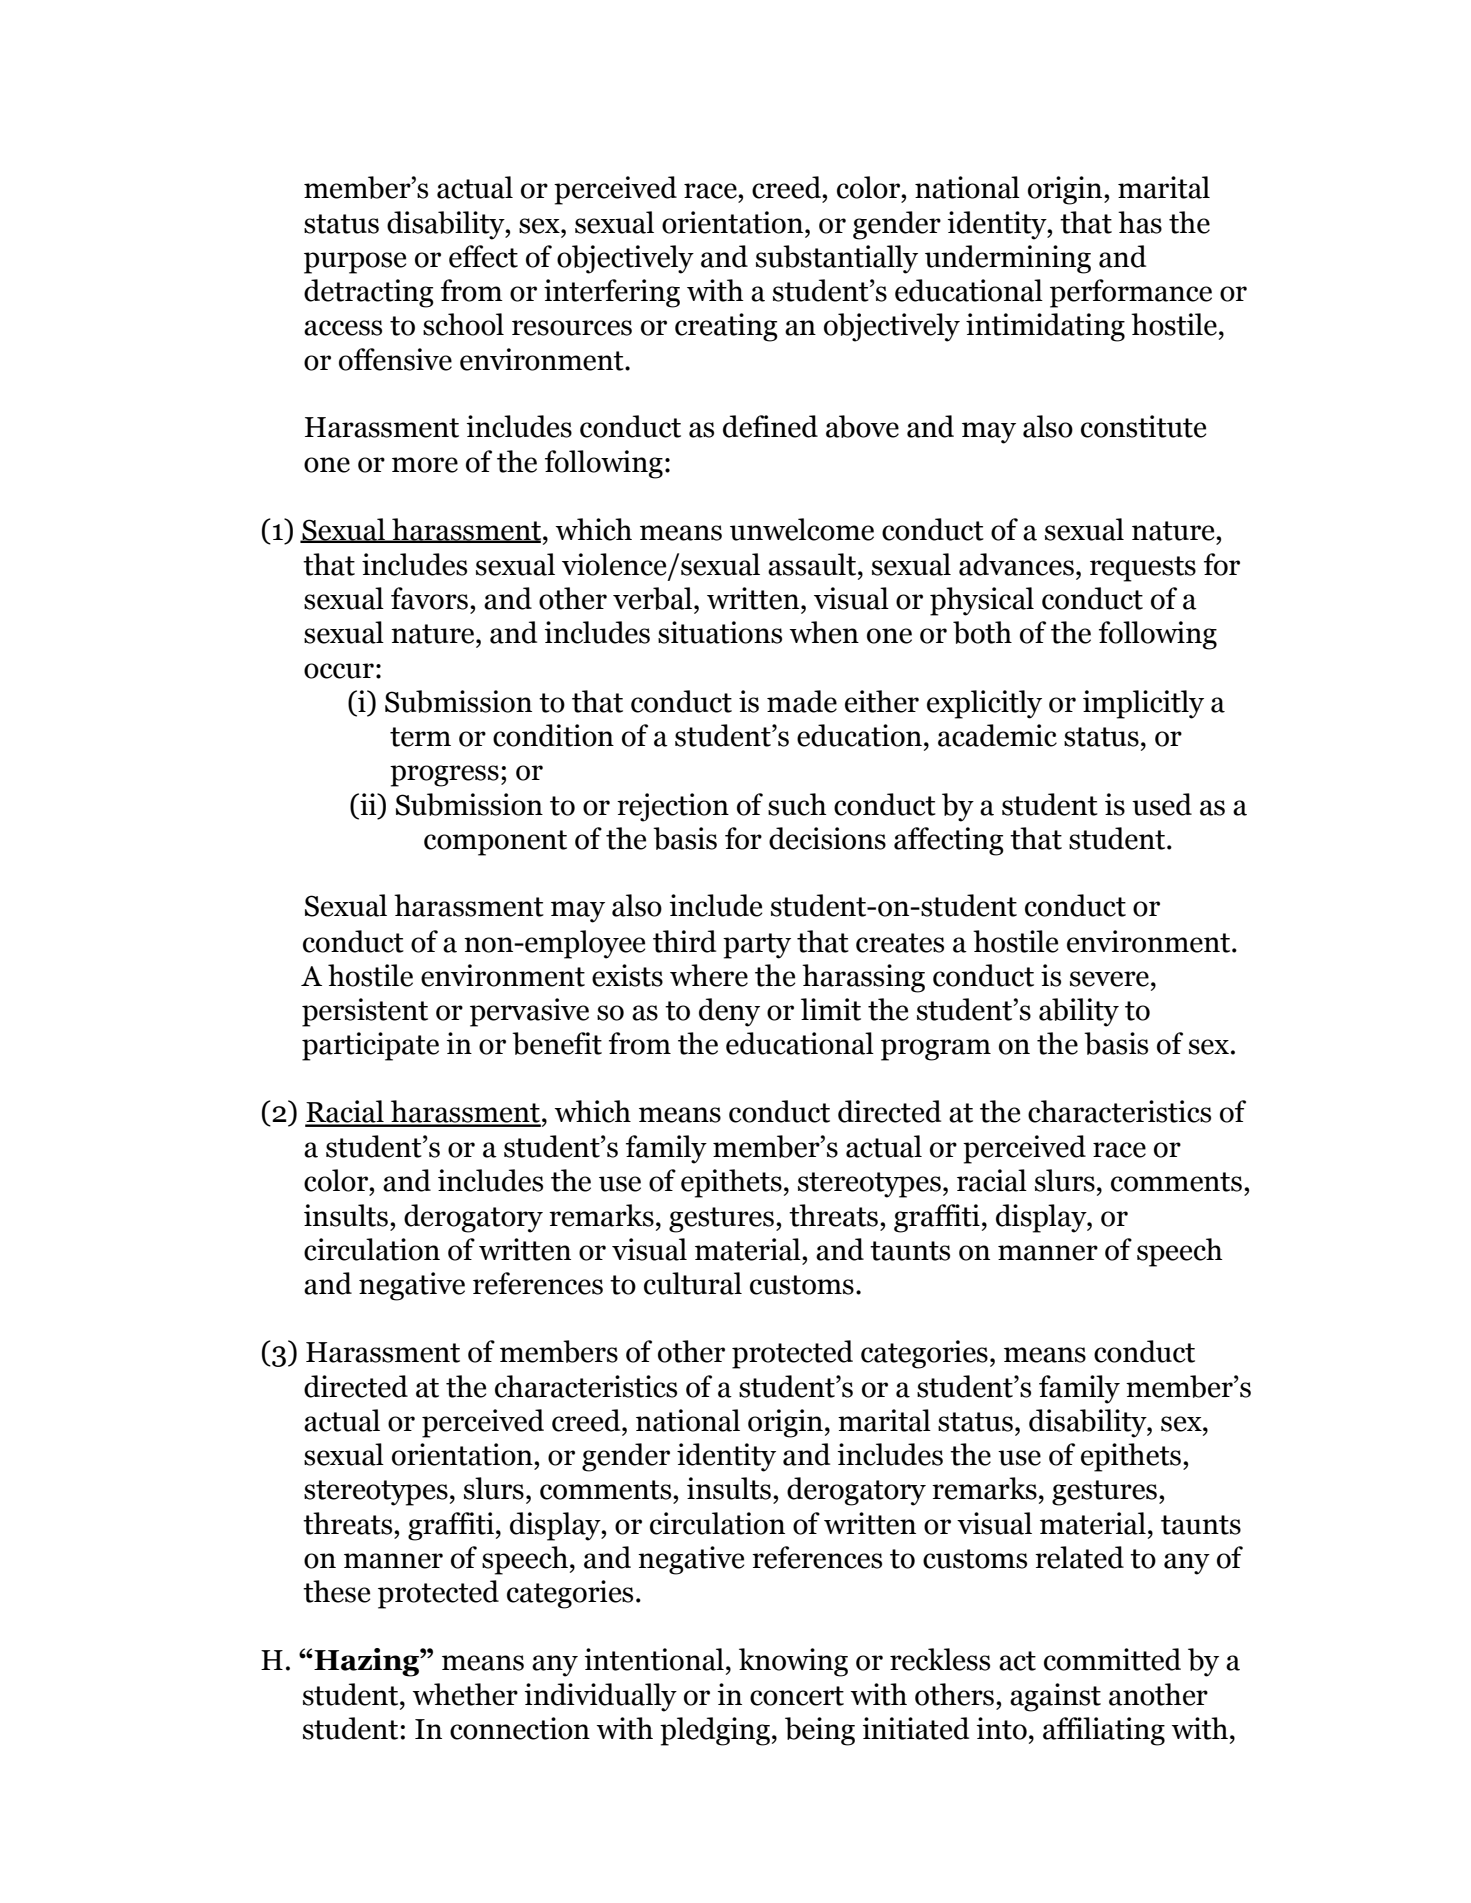 This screenshot has height=1903, width=1471. I want to click on undermining, so click(1008, 259).
